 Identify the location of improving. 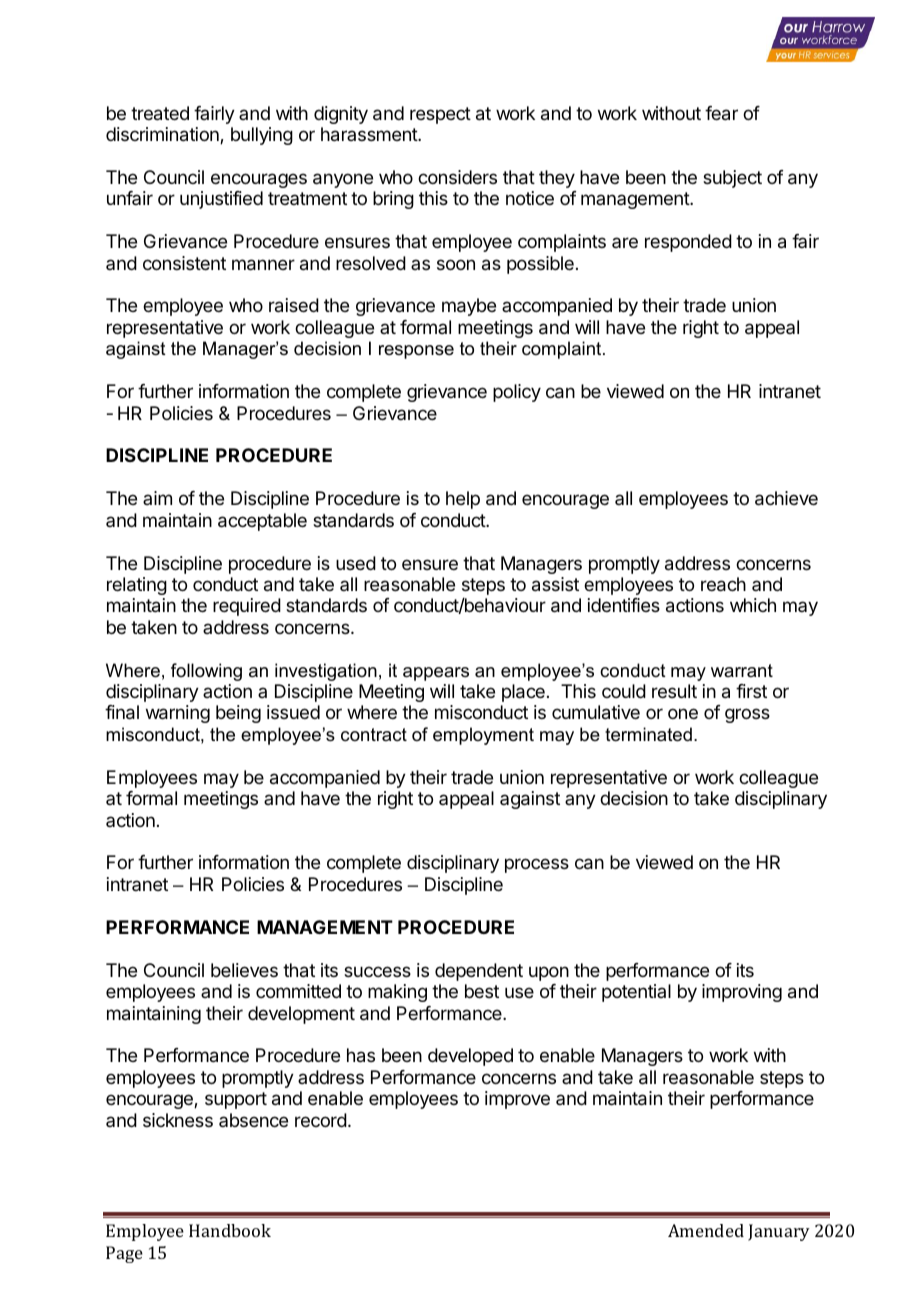
(742, 993).
